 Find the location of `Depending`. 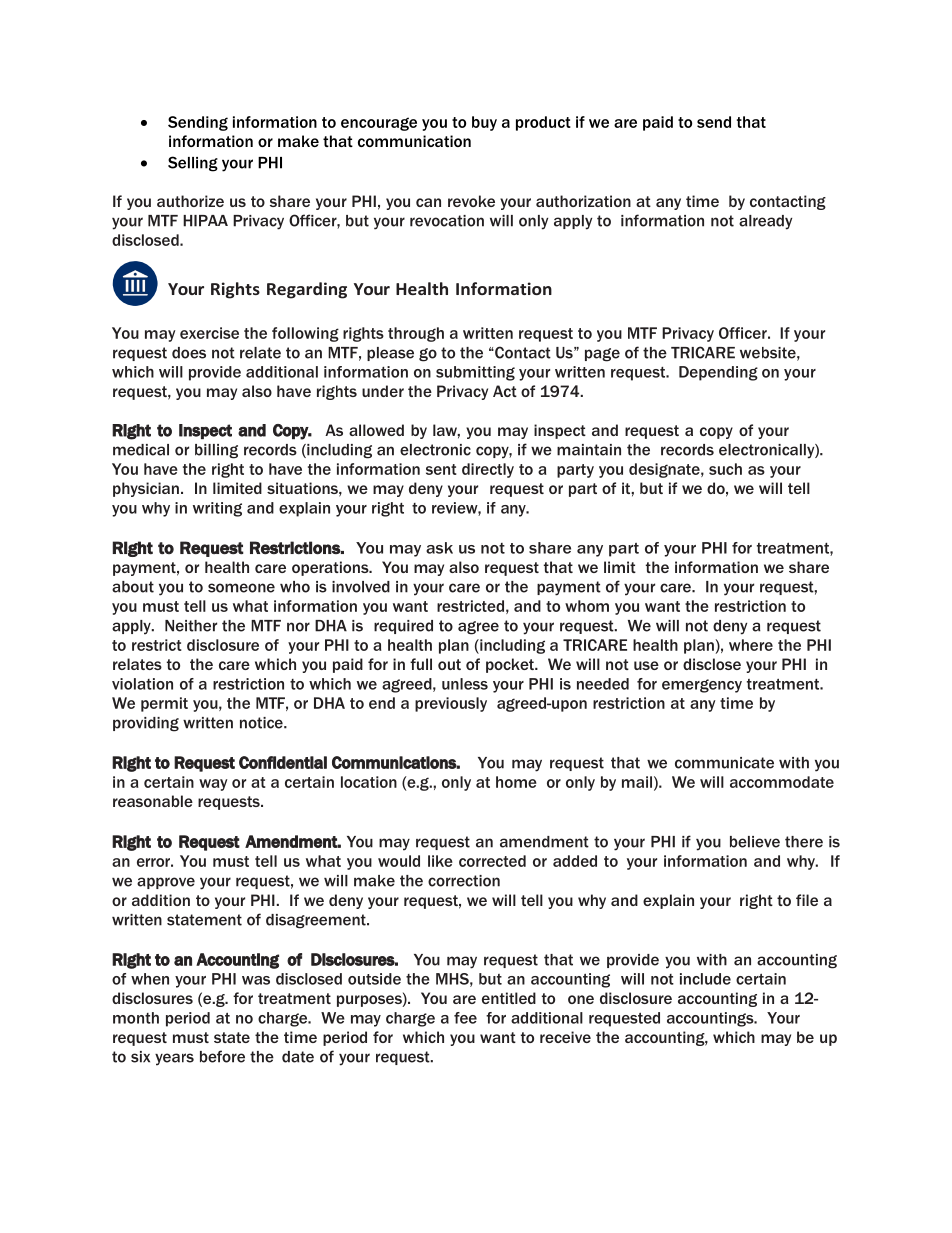

Depending is located at coordinates (718, 373).
